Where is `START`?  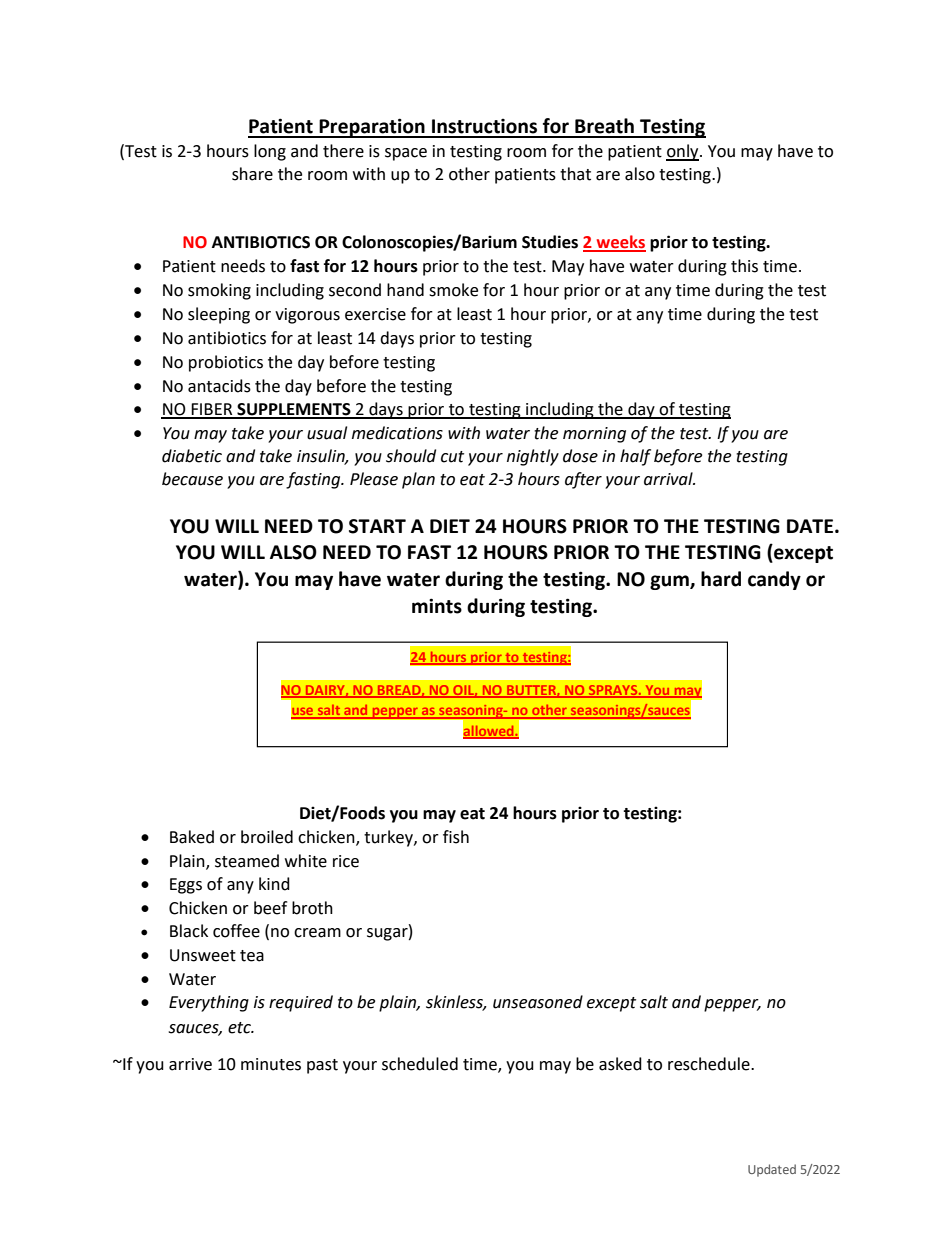
START is located at coordinates (377, 526).
